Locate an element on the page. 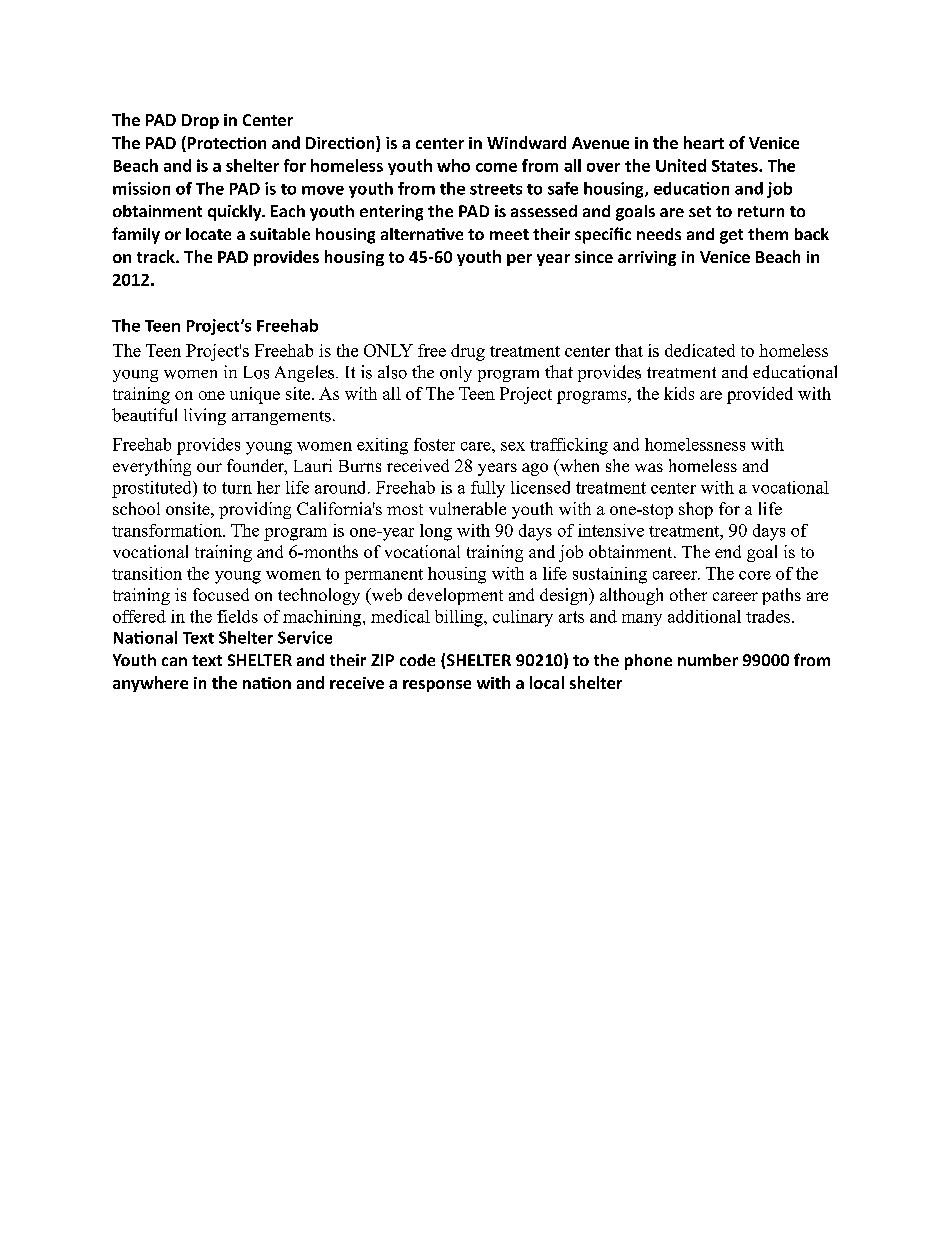 Image resolution: width=952 pixels, height=1233 pixels. can is located at coordinates (174, 661).
